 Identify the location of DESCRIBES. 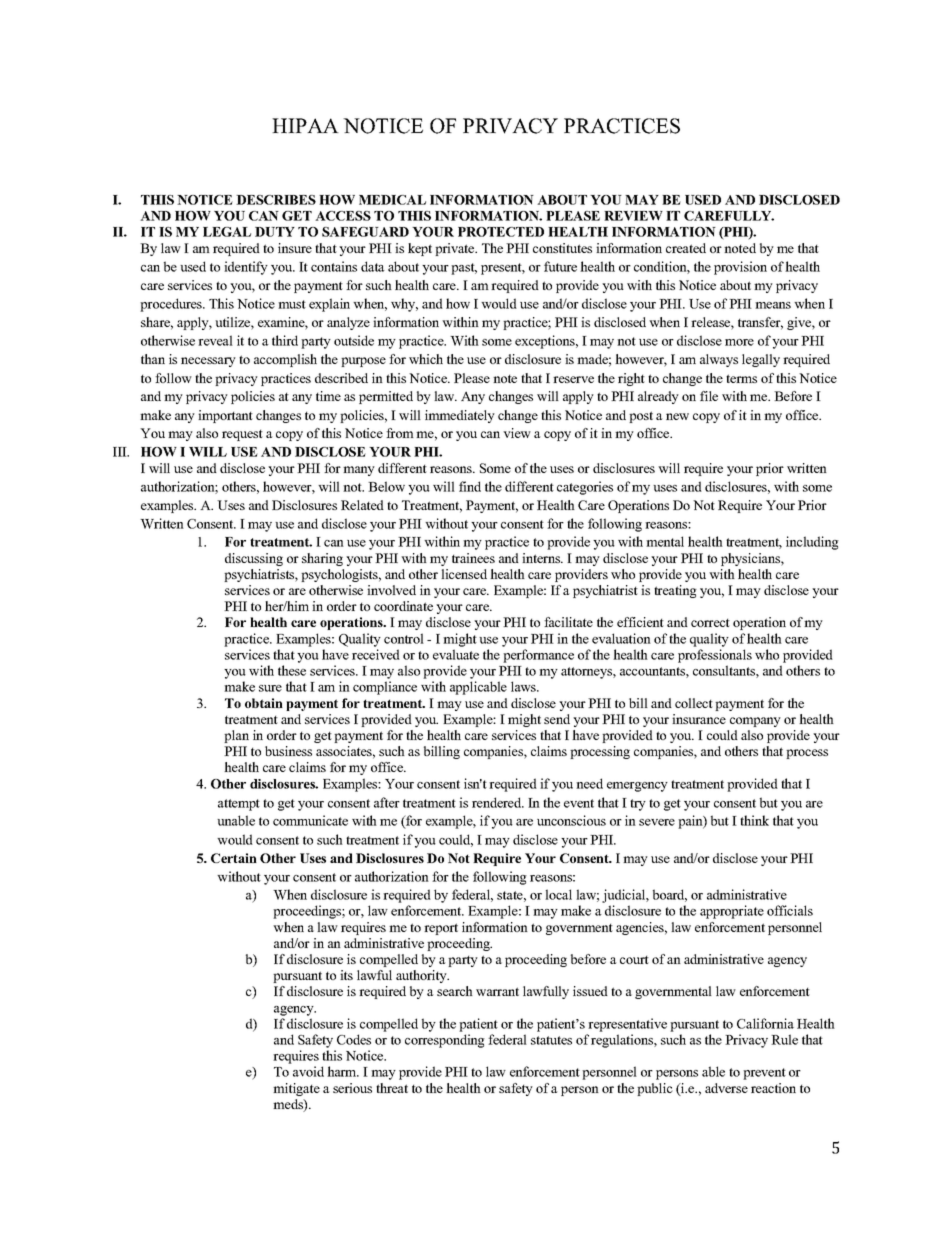
(276, 200).
